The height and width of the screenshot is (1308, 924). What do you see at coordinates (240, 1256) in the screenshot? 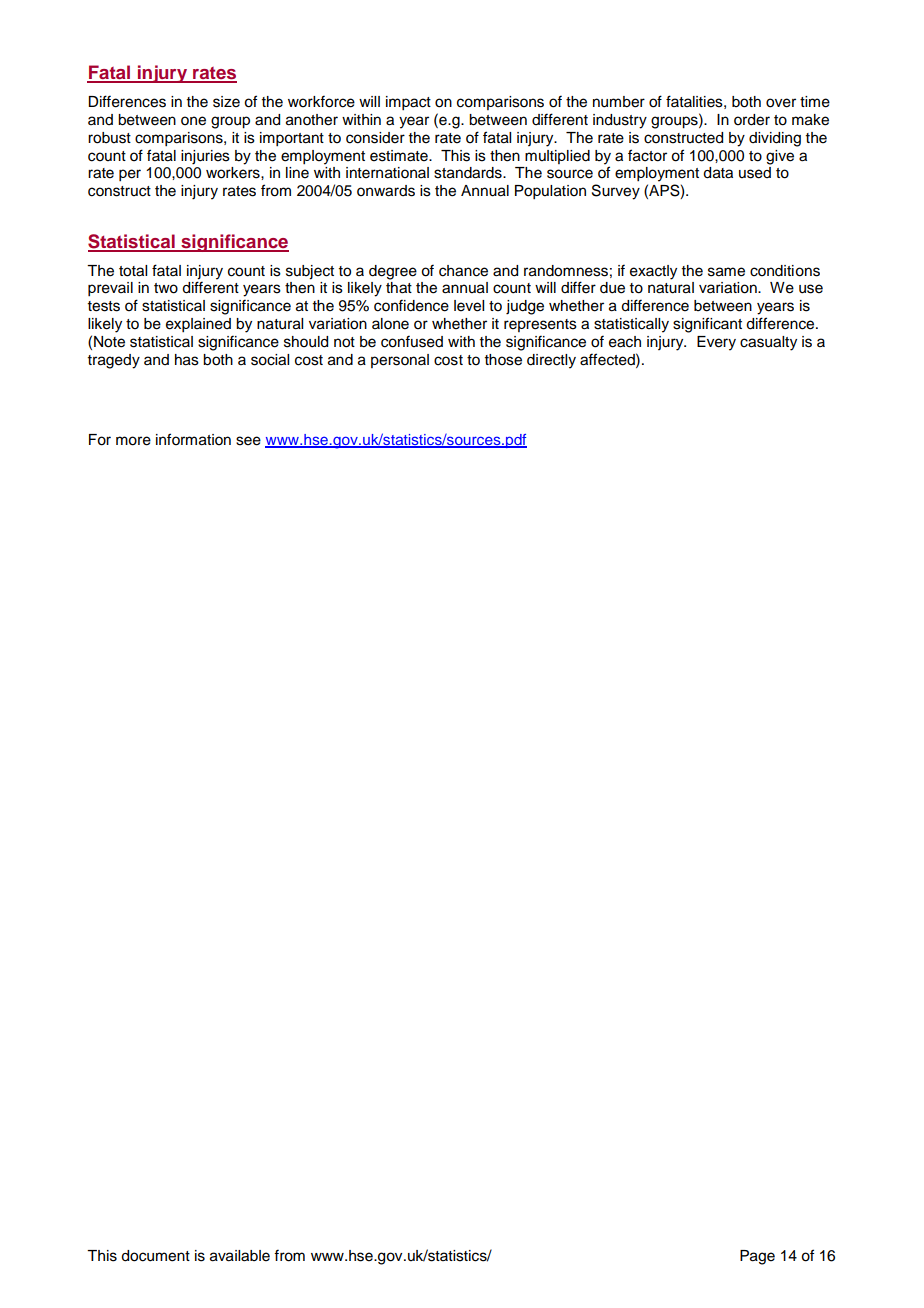
I see `available` at bounding box center [240, 1256].
